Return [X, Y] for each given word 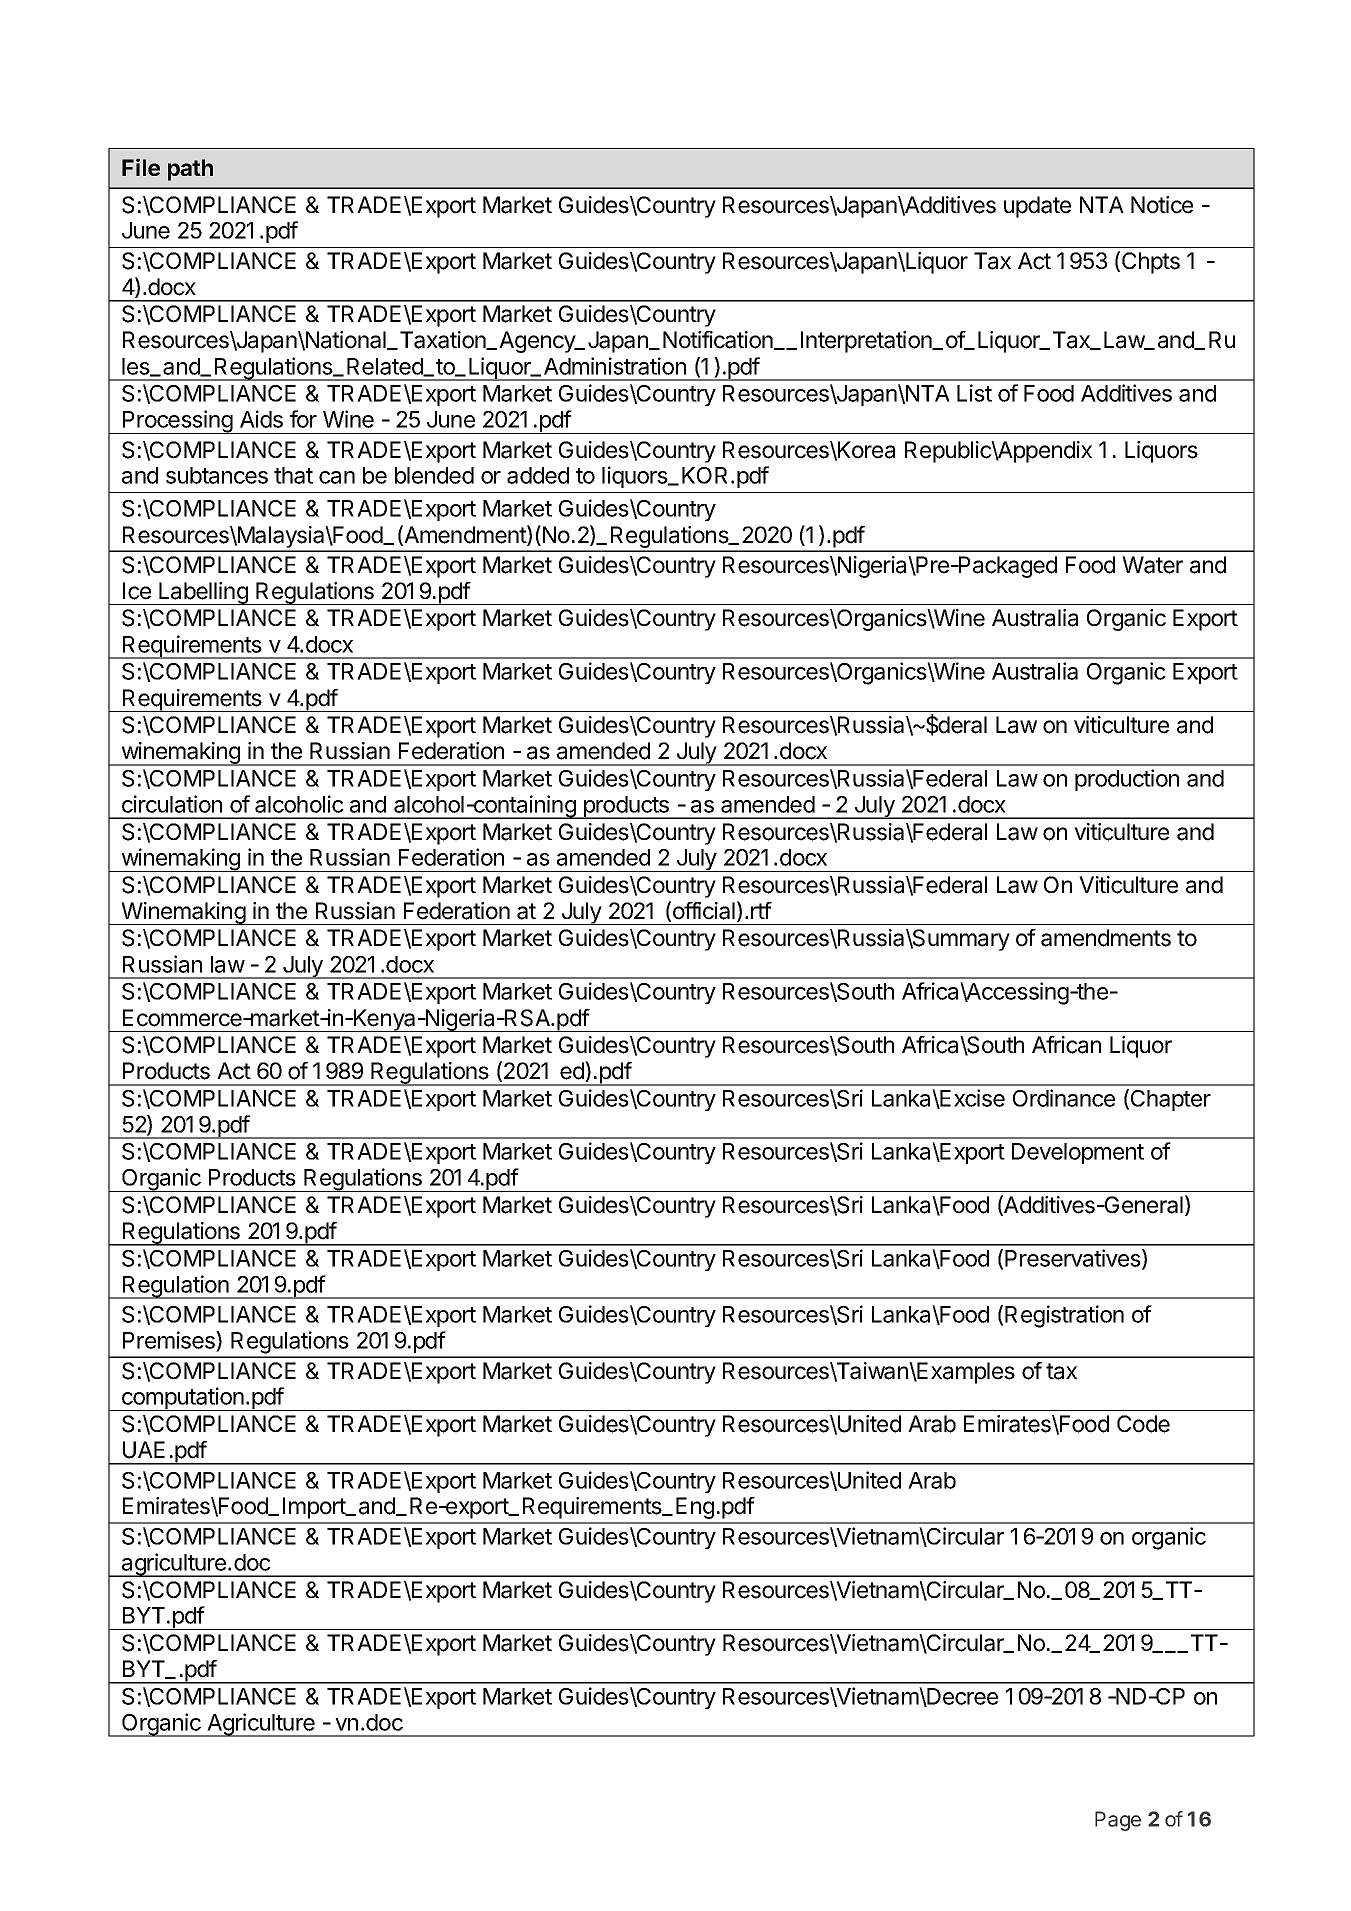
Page [1118, 1821]
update [1037, 207]
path [190, 170]
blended [434, 475]
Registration [1064, 1316]
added [538, 475]
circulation [172, 804]
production [1127, 780]
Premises [170, 1341]
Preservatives [1074, 1259]
